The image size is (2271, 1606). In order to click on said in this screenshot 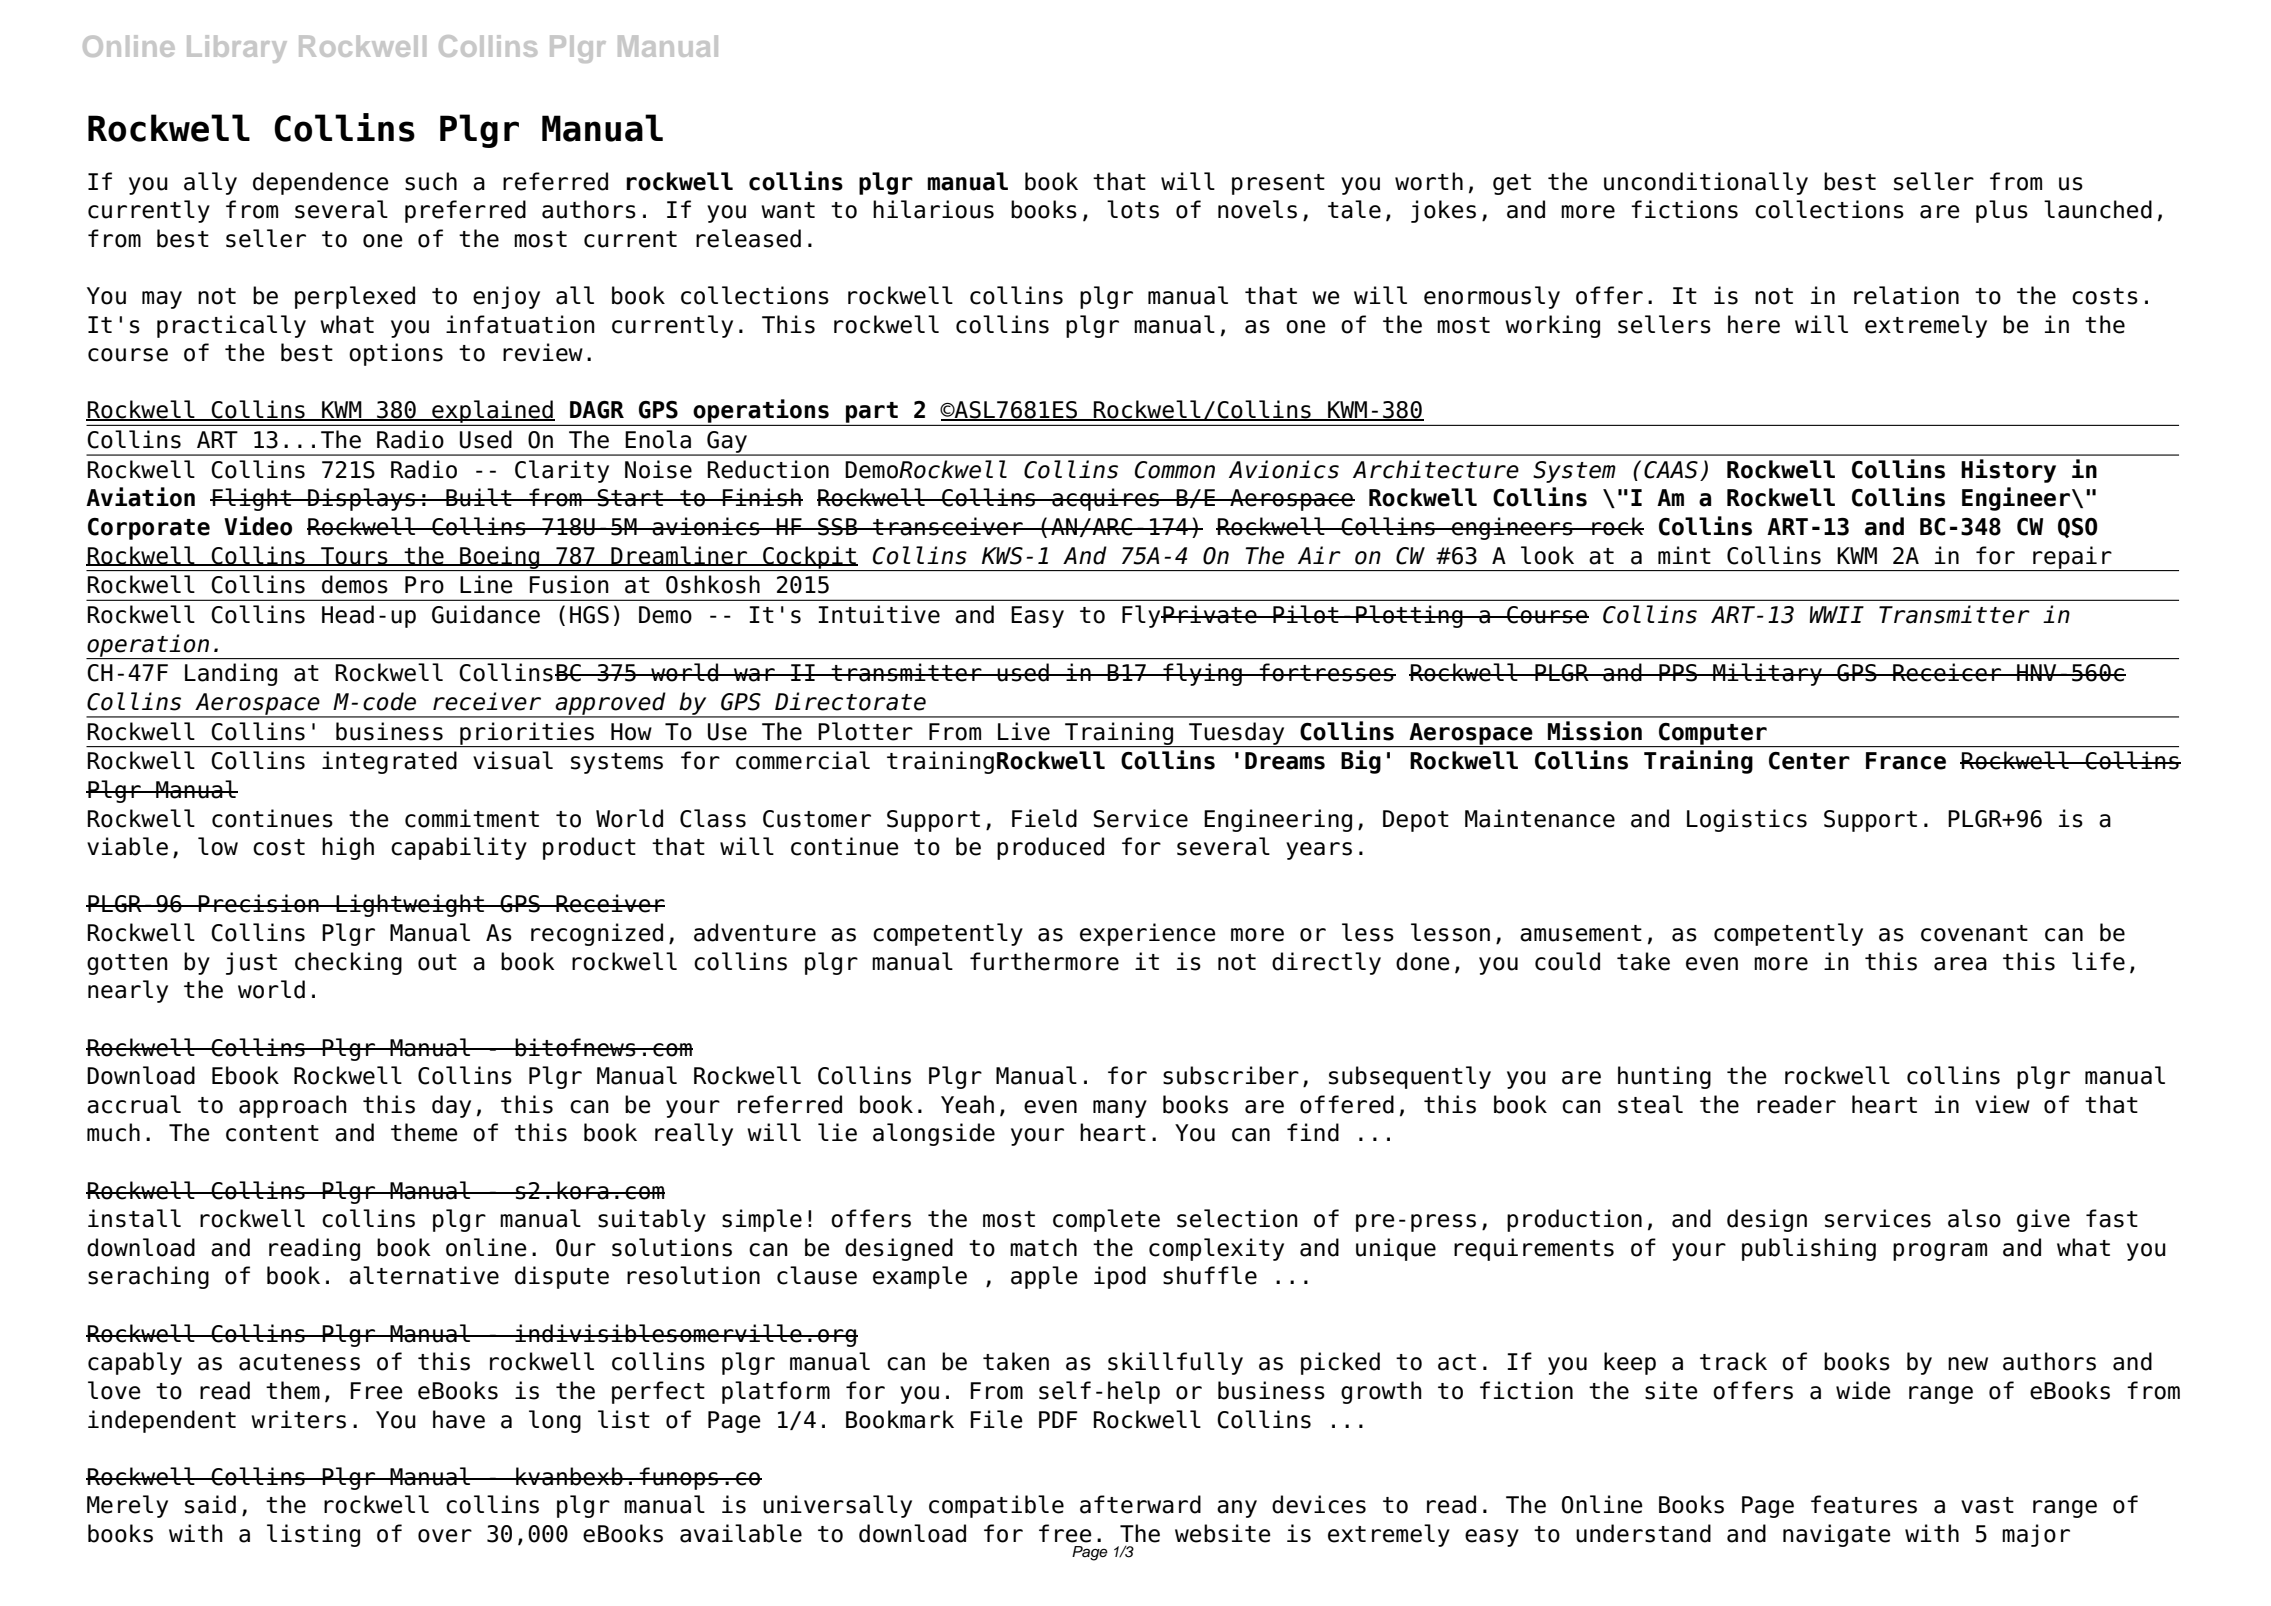, I will do `click(210, 1504)`.
